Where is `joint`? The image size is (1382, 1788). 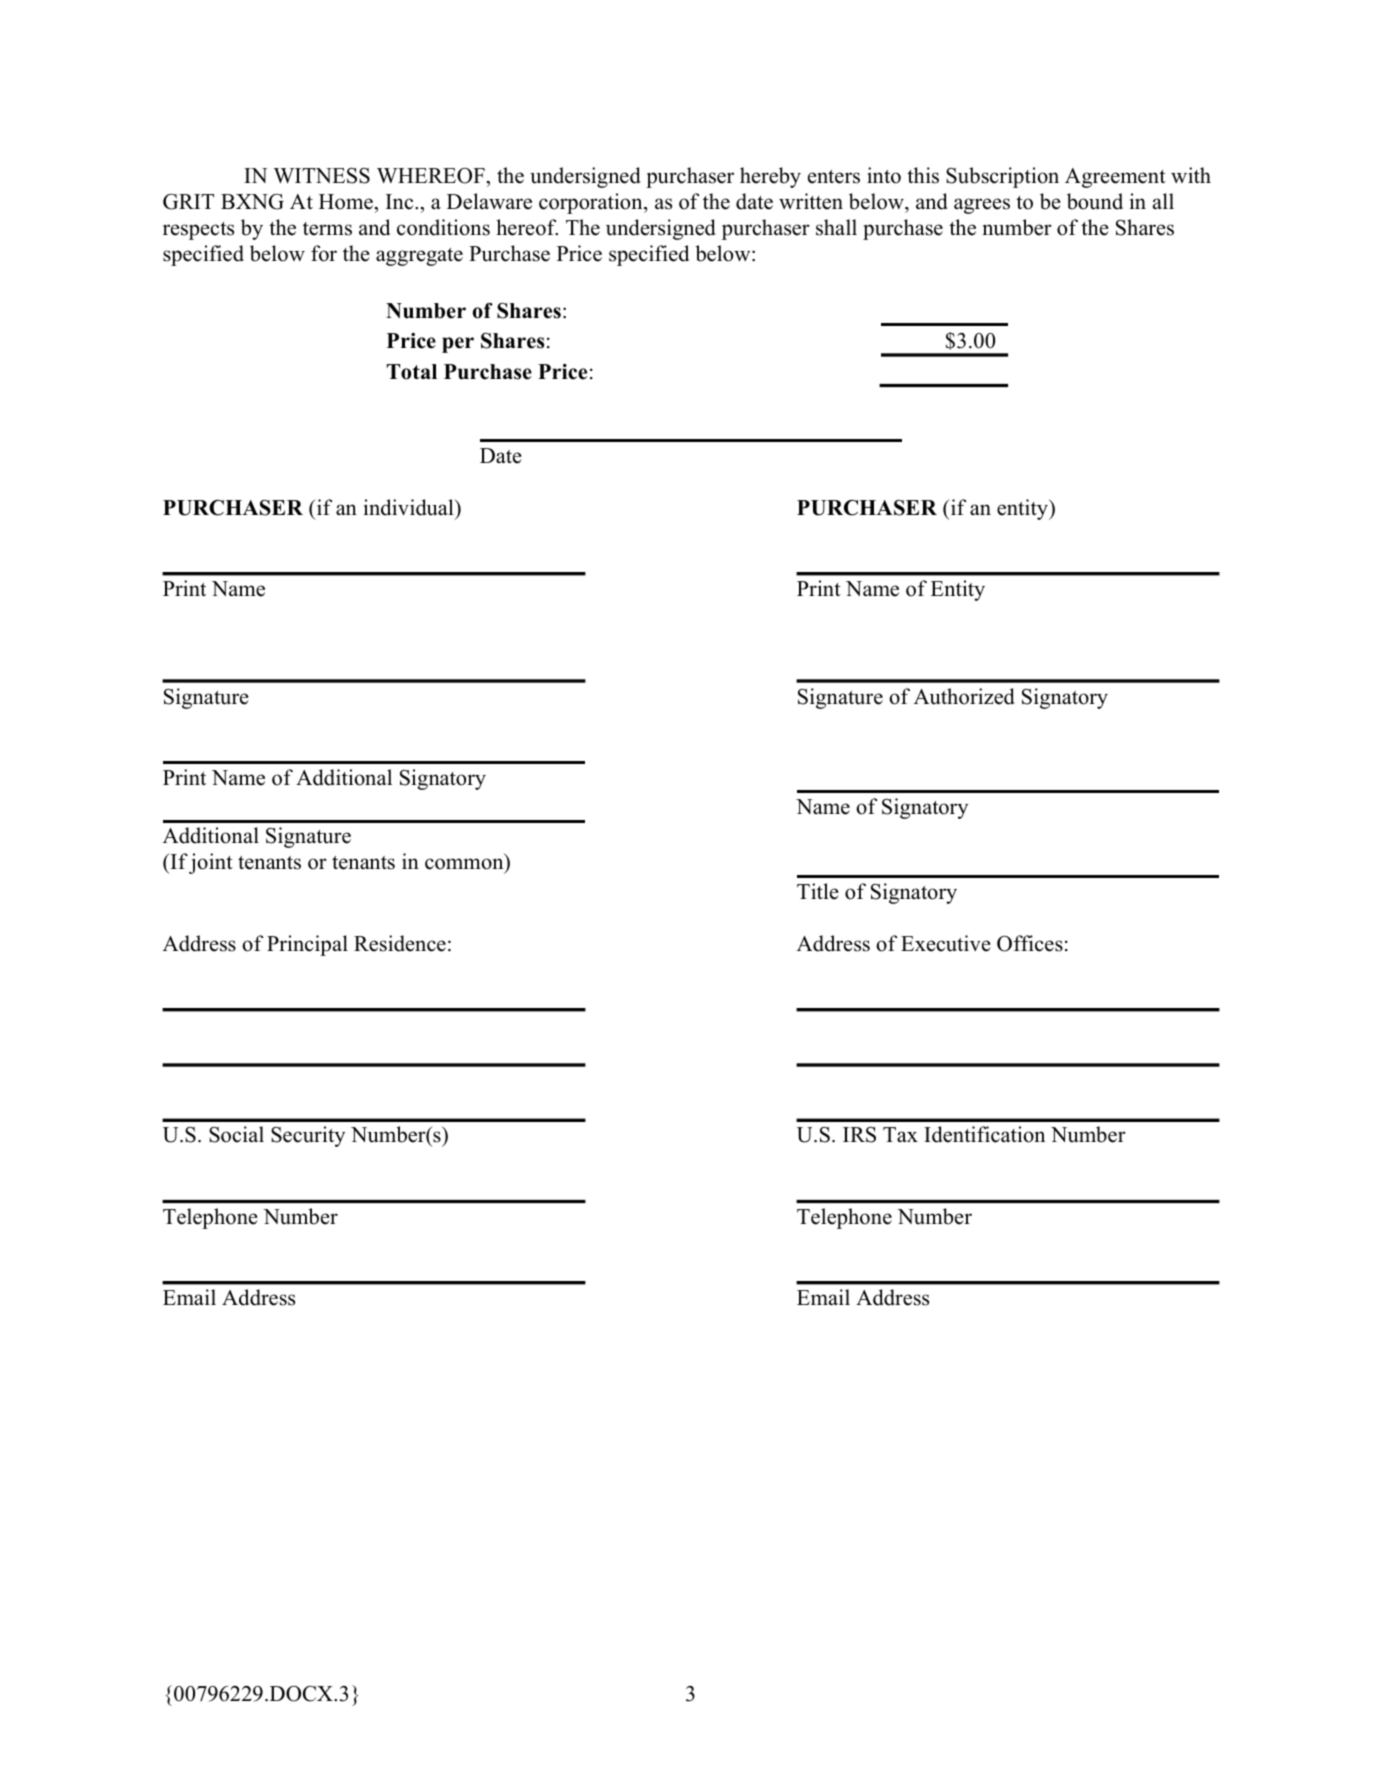
joint is located at coordinates (211, 863).
